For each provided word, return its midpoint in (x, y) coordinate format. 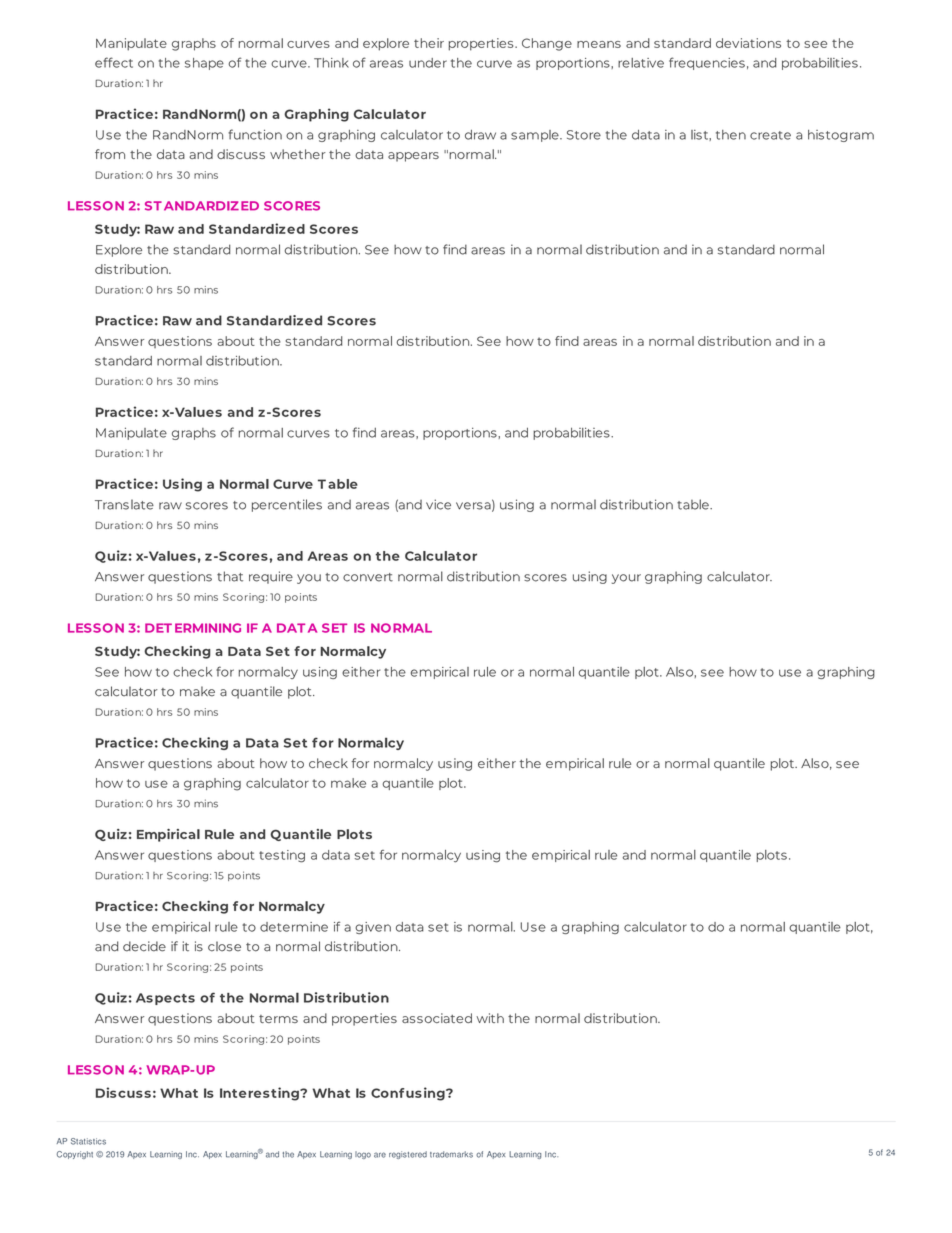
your (626, 579)
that (230, 576)
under (428, 63)
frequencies (707, 63)
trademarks (451, 1154)
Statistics (88, 1141)
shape (204, 64)
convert (368, 577)
